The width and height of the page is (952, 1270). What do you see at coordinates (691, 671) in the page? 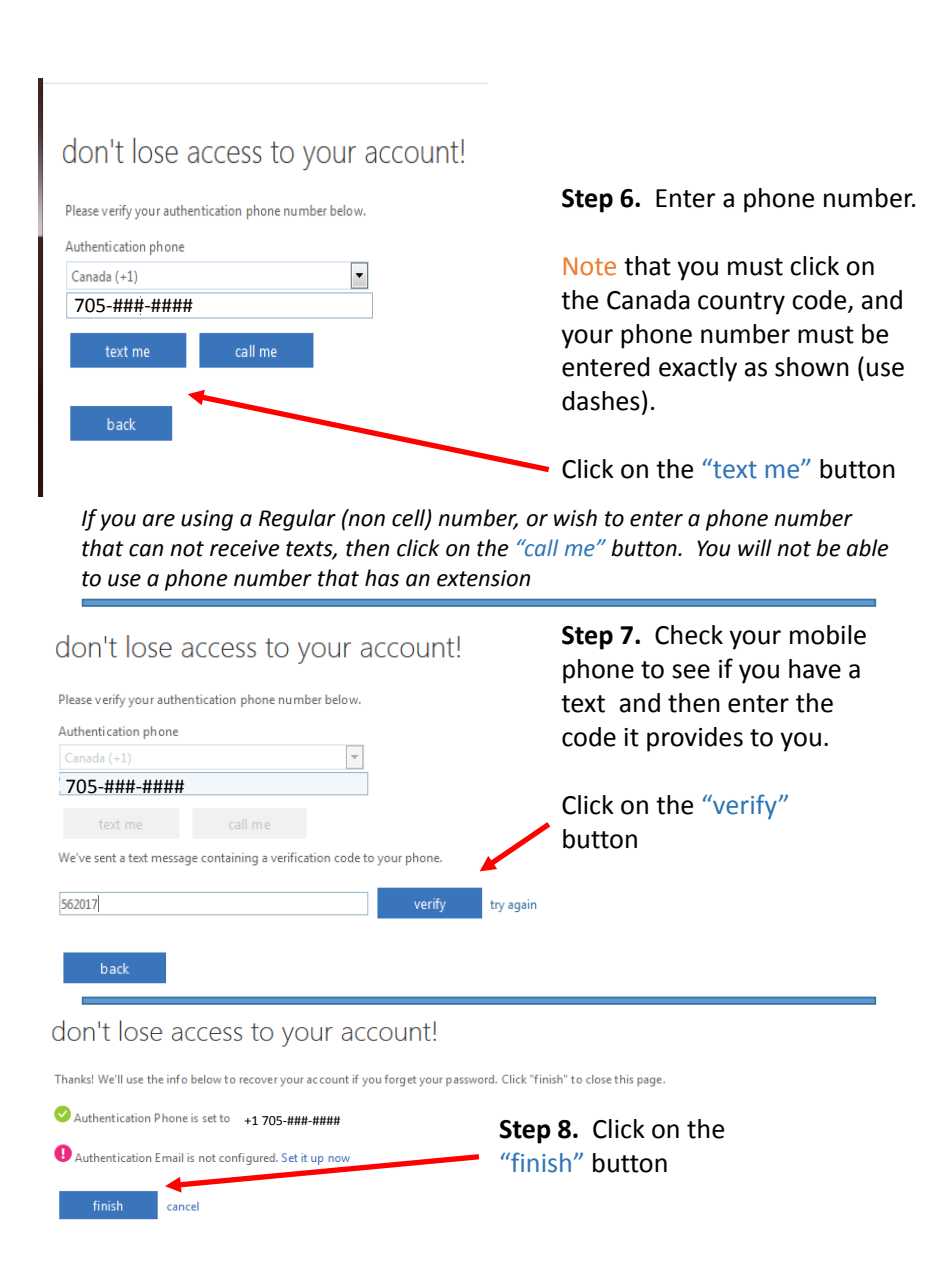
I see `see` at bounding box center [691, 671].
